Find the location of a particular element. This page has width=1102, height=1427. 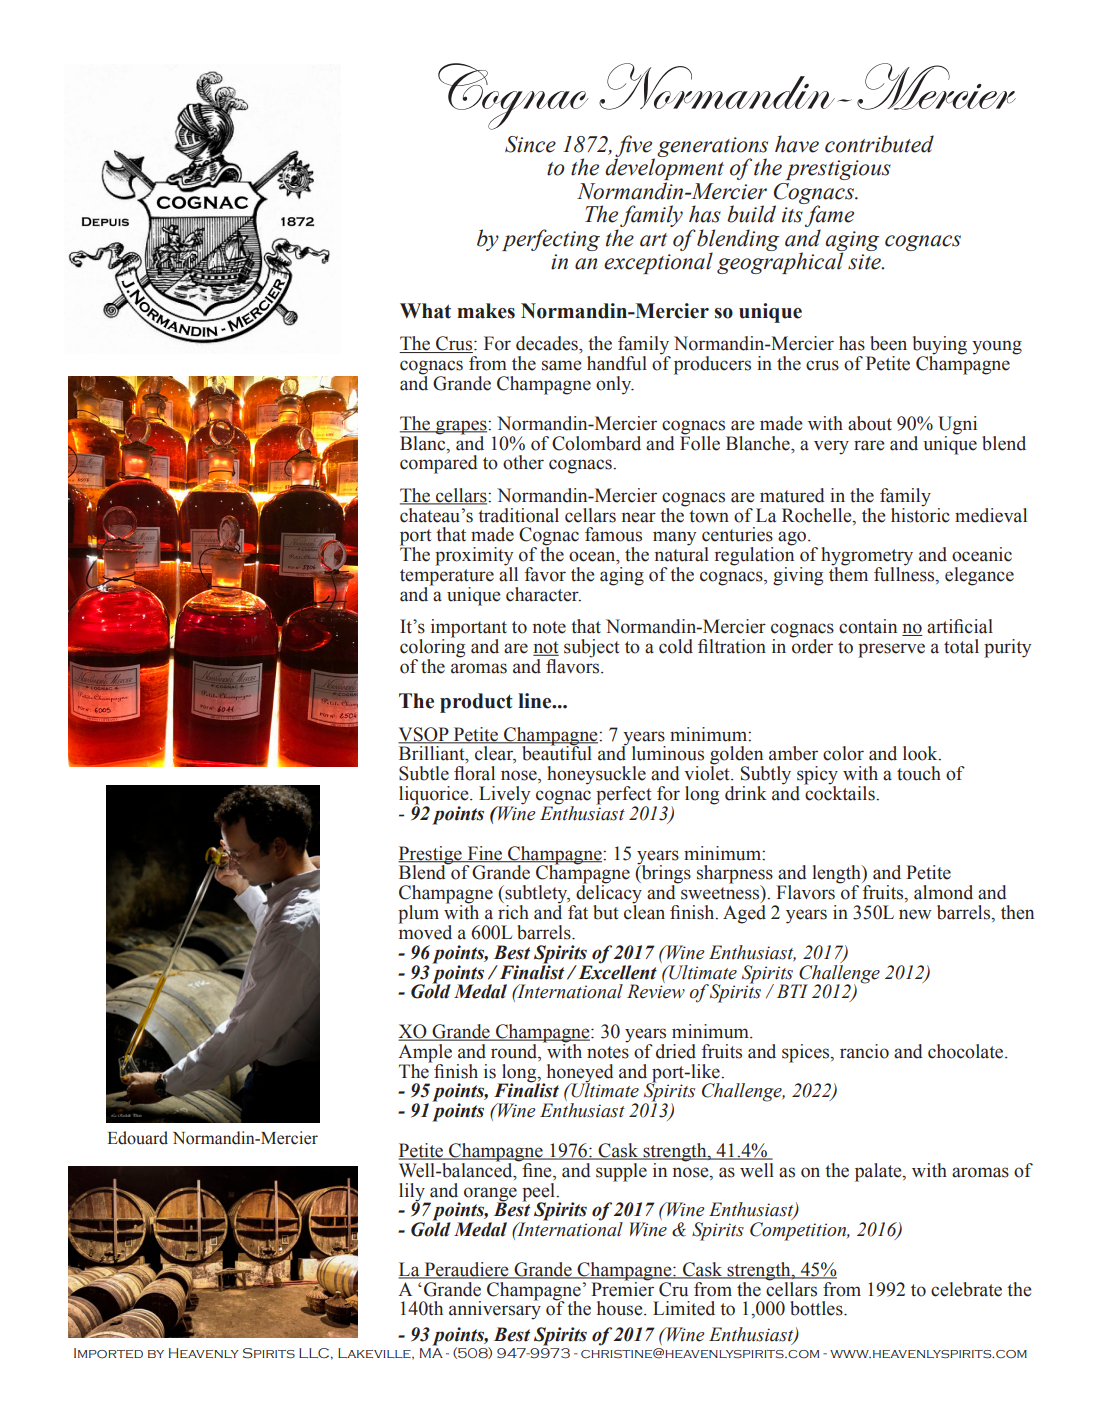

contributed is located at coordinates (879, 144).
